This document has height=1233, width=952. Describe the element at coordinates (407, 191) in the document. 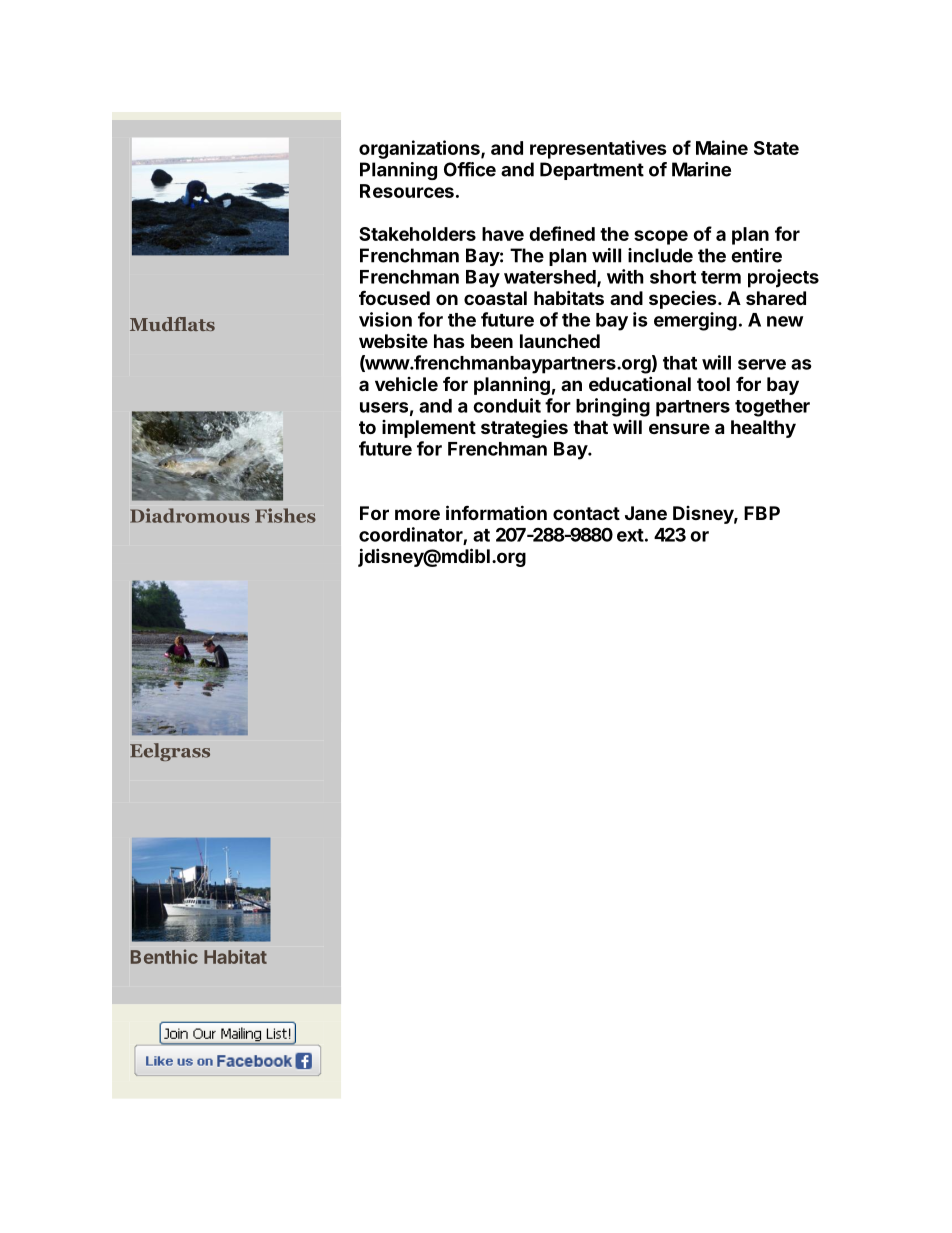

I see `Resources` at that location.
